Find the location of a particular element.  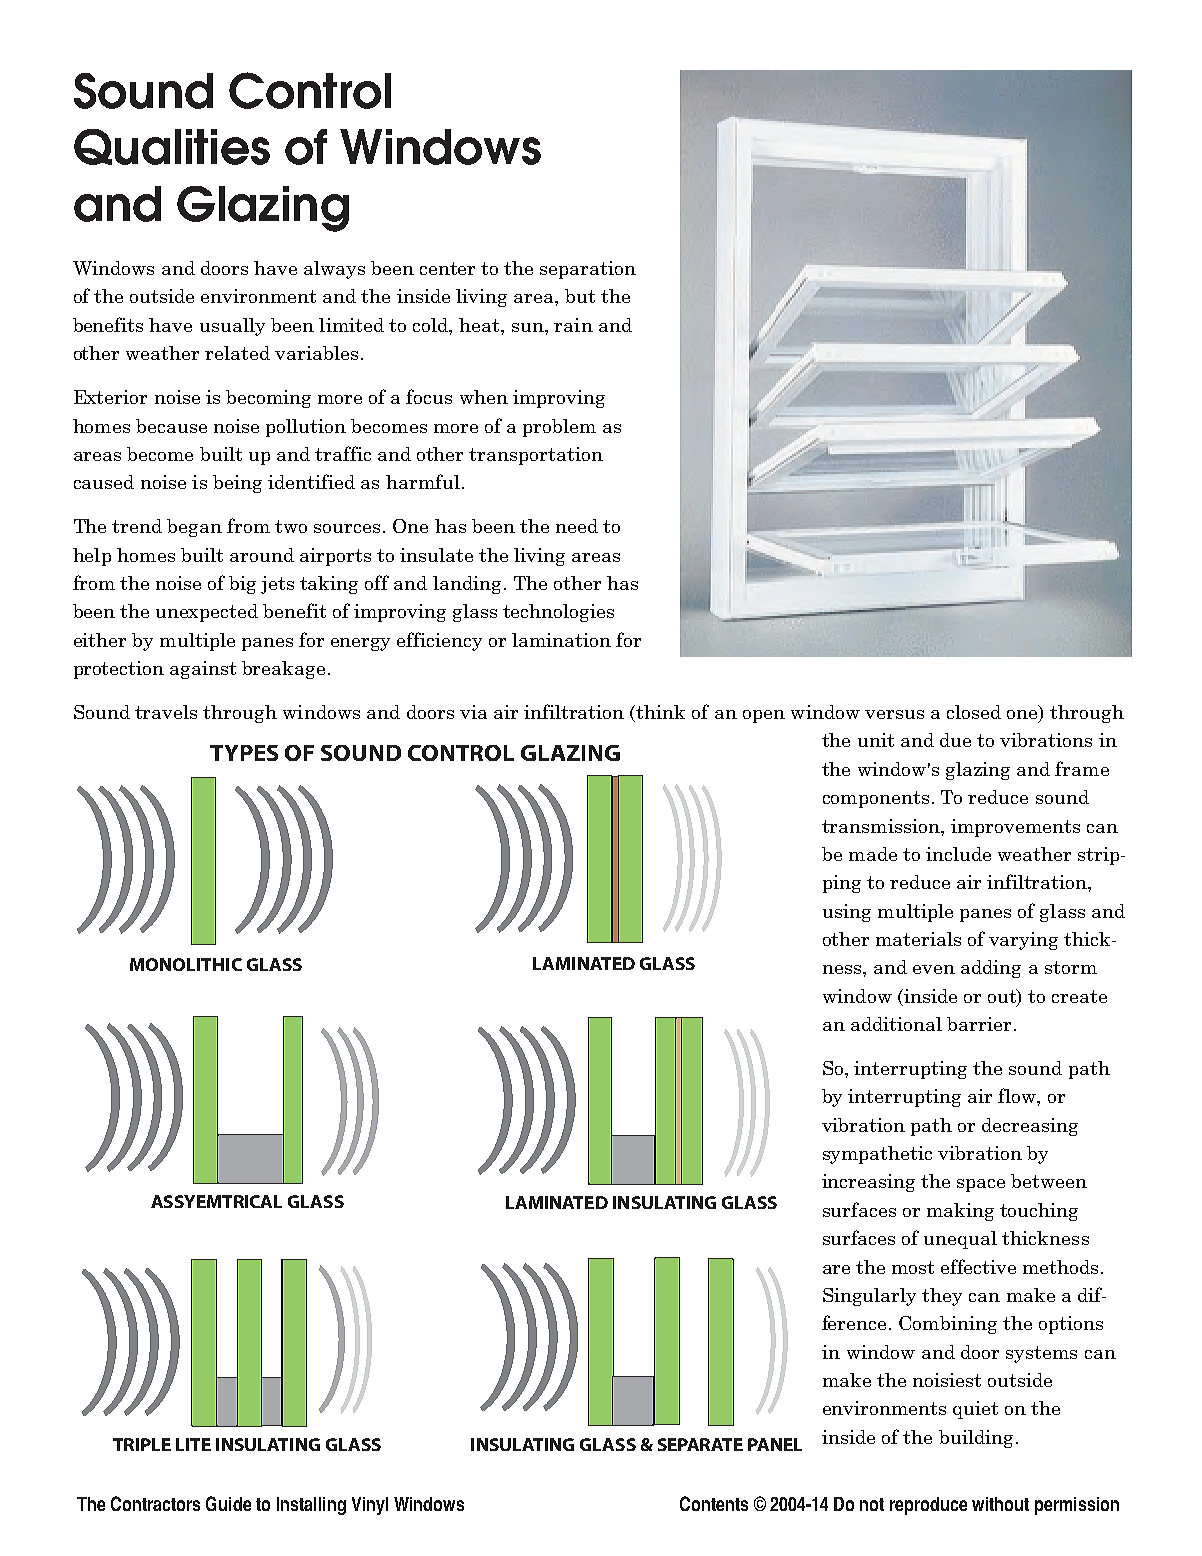

due is located at coordinates (955, 740).
